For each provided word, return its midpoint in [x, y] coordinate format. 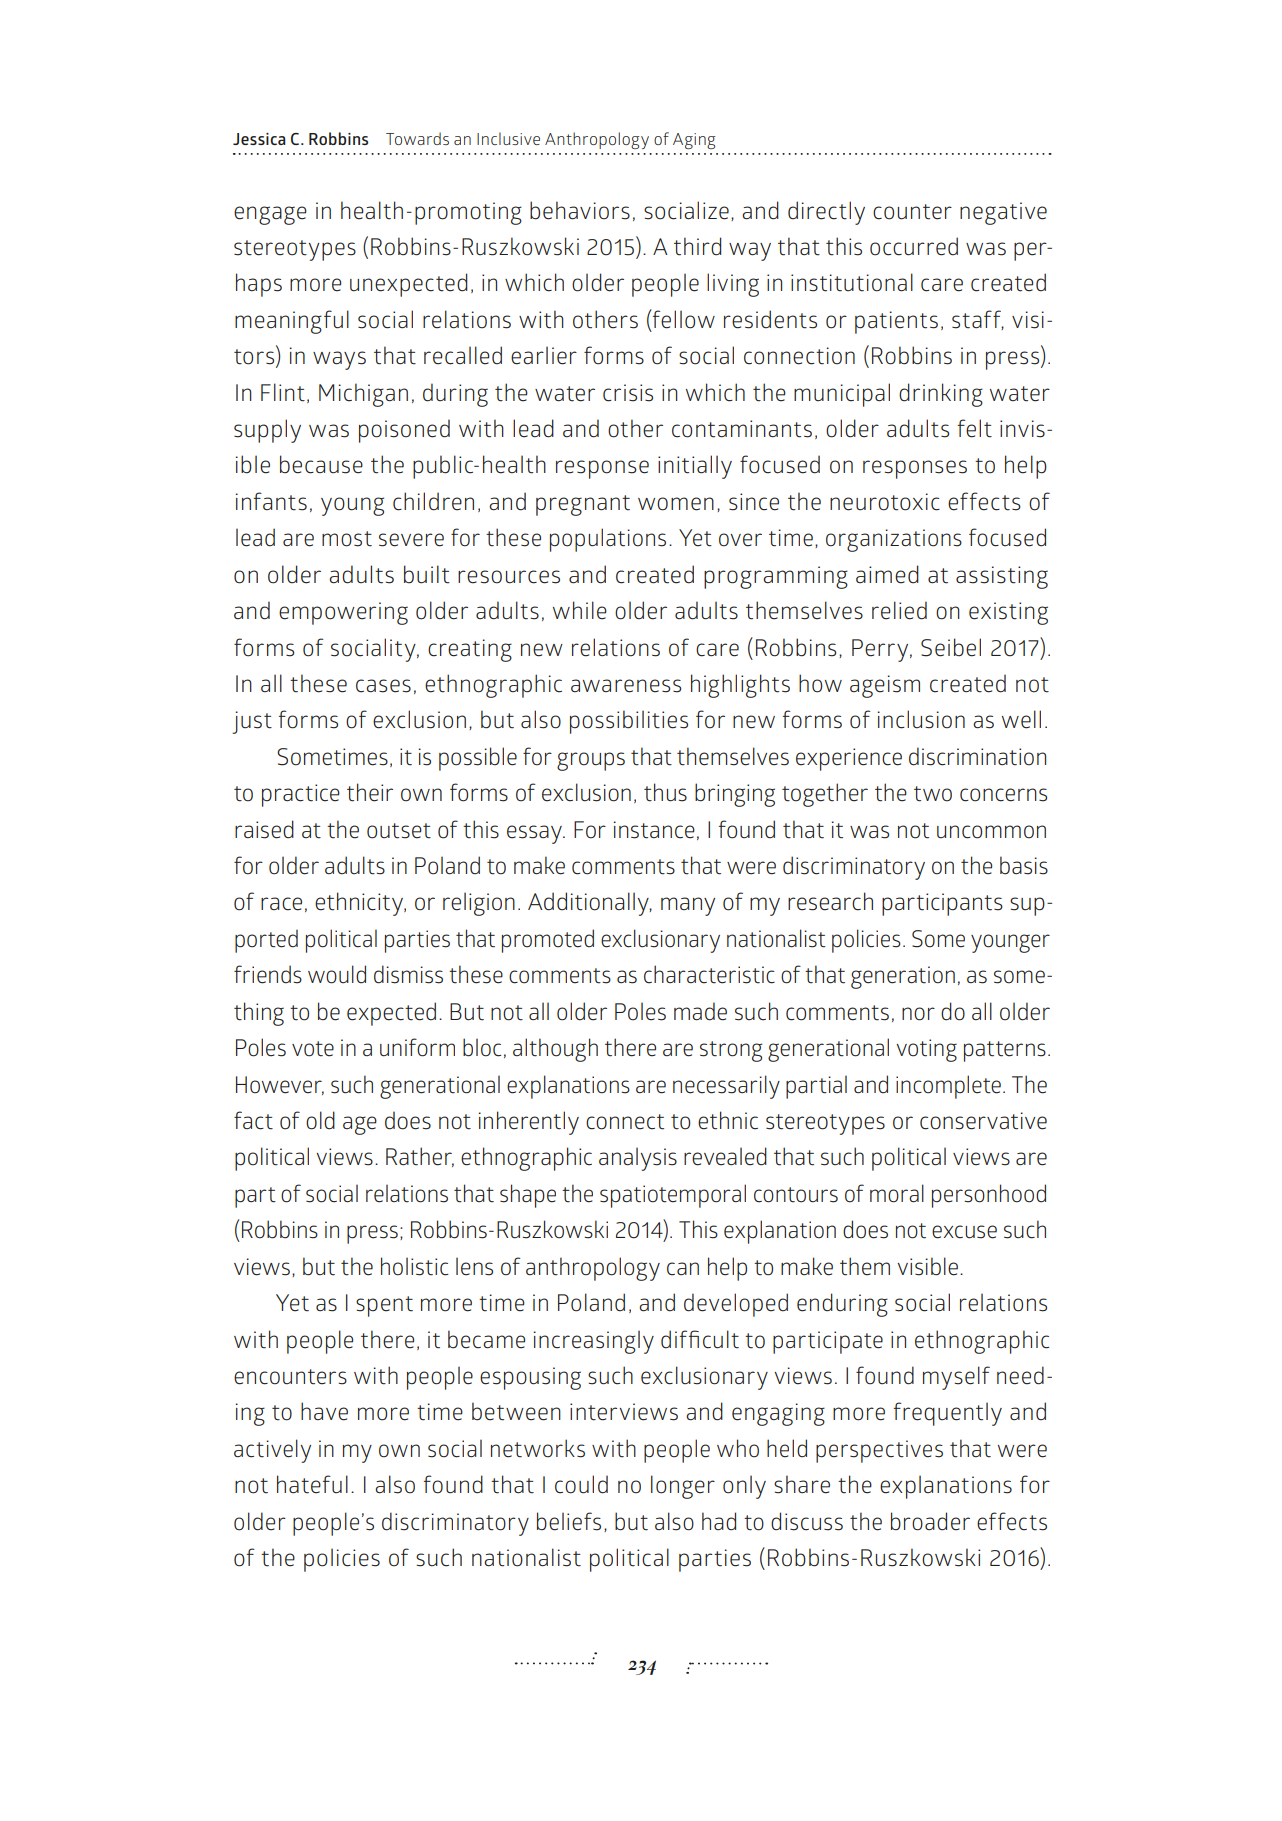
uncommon [991, 832]
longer [683, 1487]
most [347, 539]
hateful [312, 1484]
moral [897, 1193]
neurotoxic [885, 502]
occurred [914, 246]
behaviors [580, 210]
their [370, 792]
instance [654, 830]
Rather [420, 1157]
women [676, 504]
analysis [638, 1159]
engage [270, 215]
